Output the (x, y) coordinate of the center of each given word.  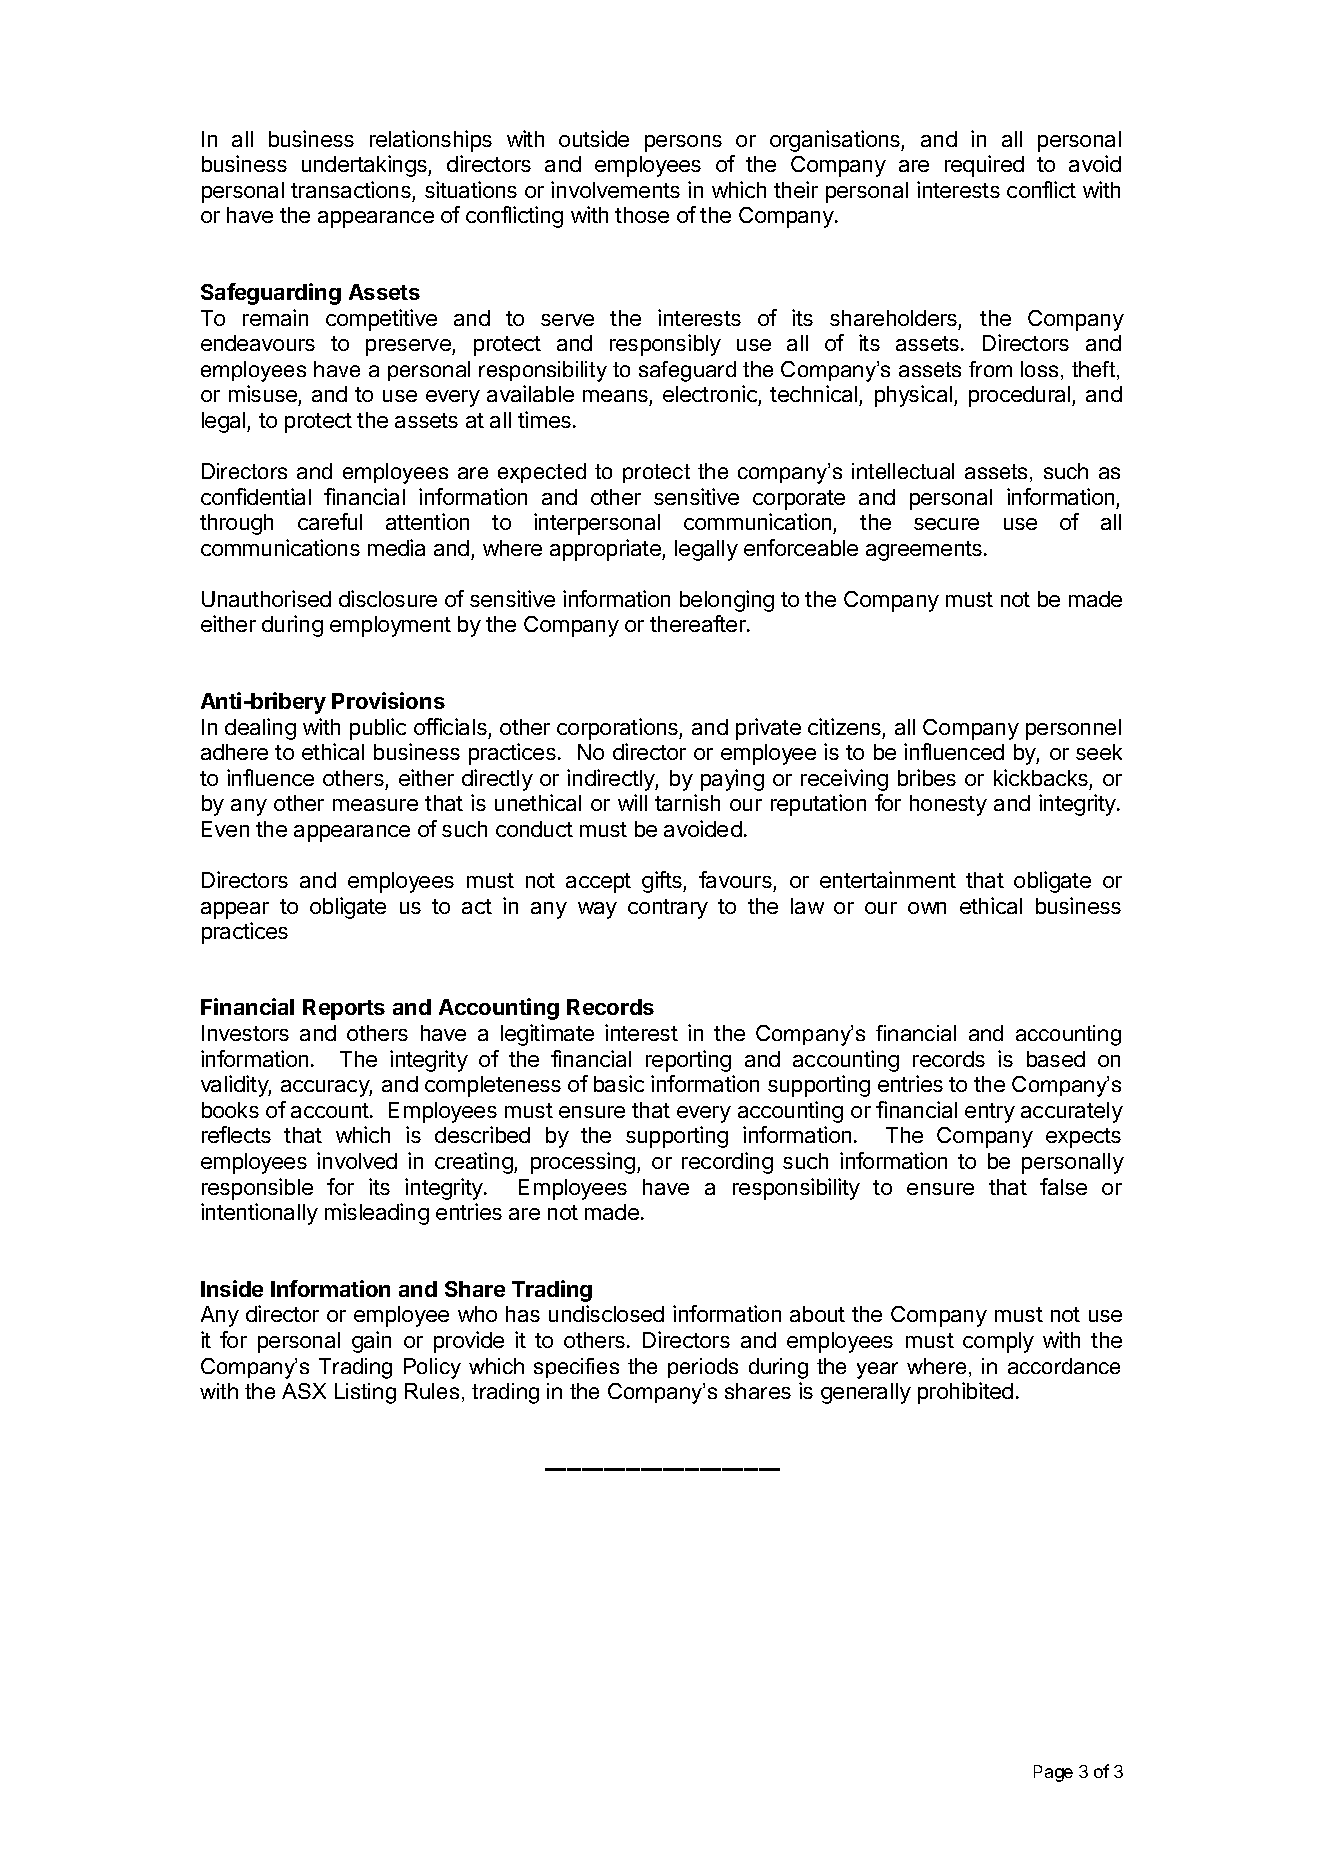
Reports (344, 1009)
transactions (351, 189)
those (642, 215)
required (984, 166)
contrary (668, 909)
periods (703, 1368)
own (927, 908)
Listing (365, 1393)
